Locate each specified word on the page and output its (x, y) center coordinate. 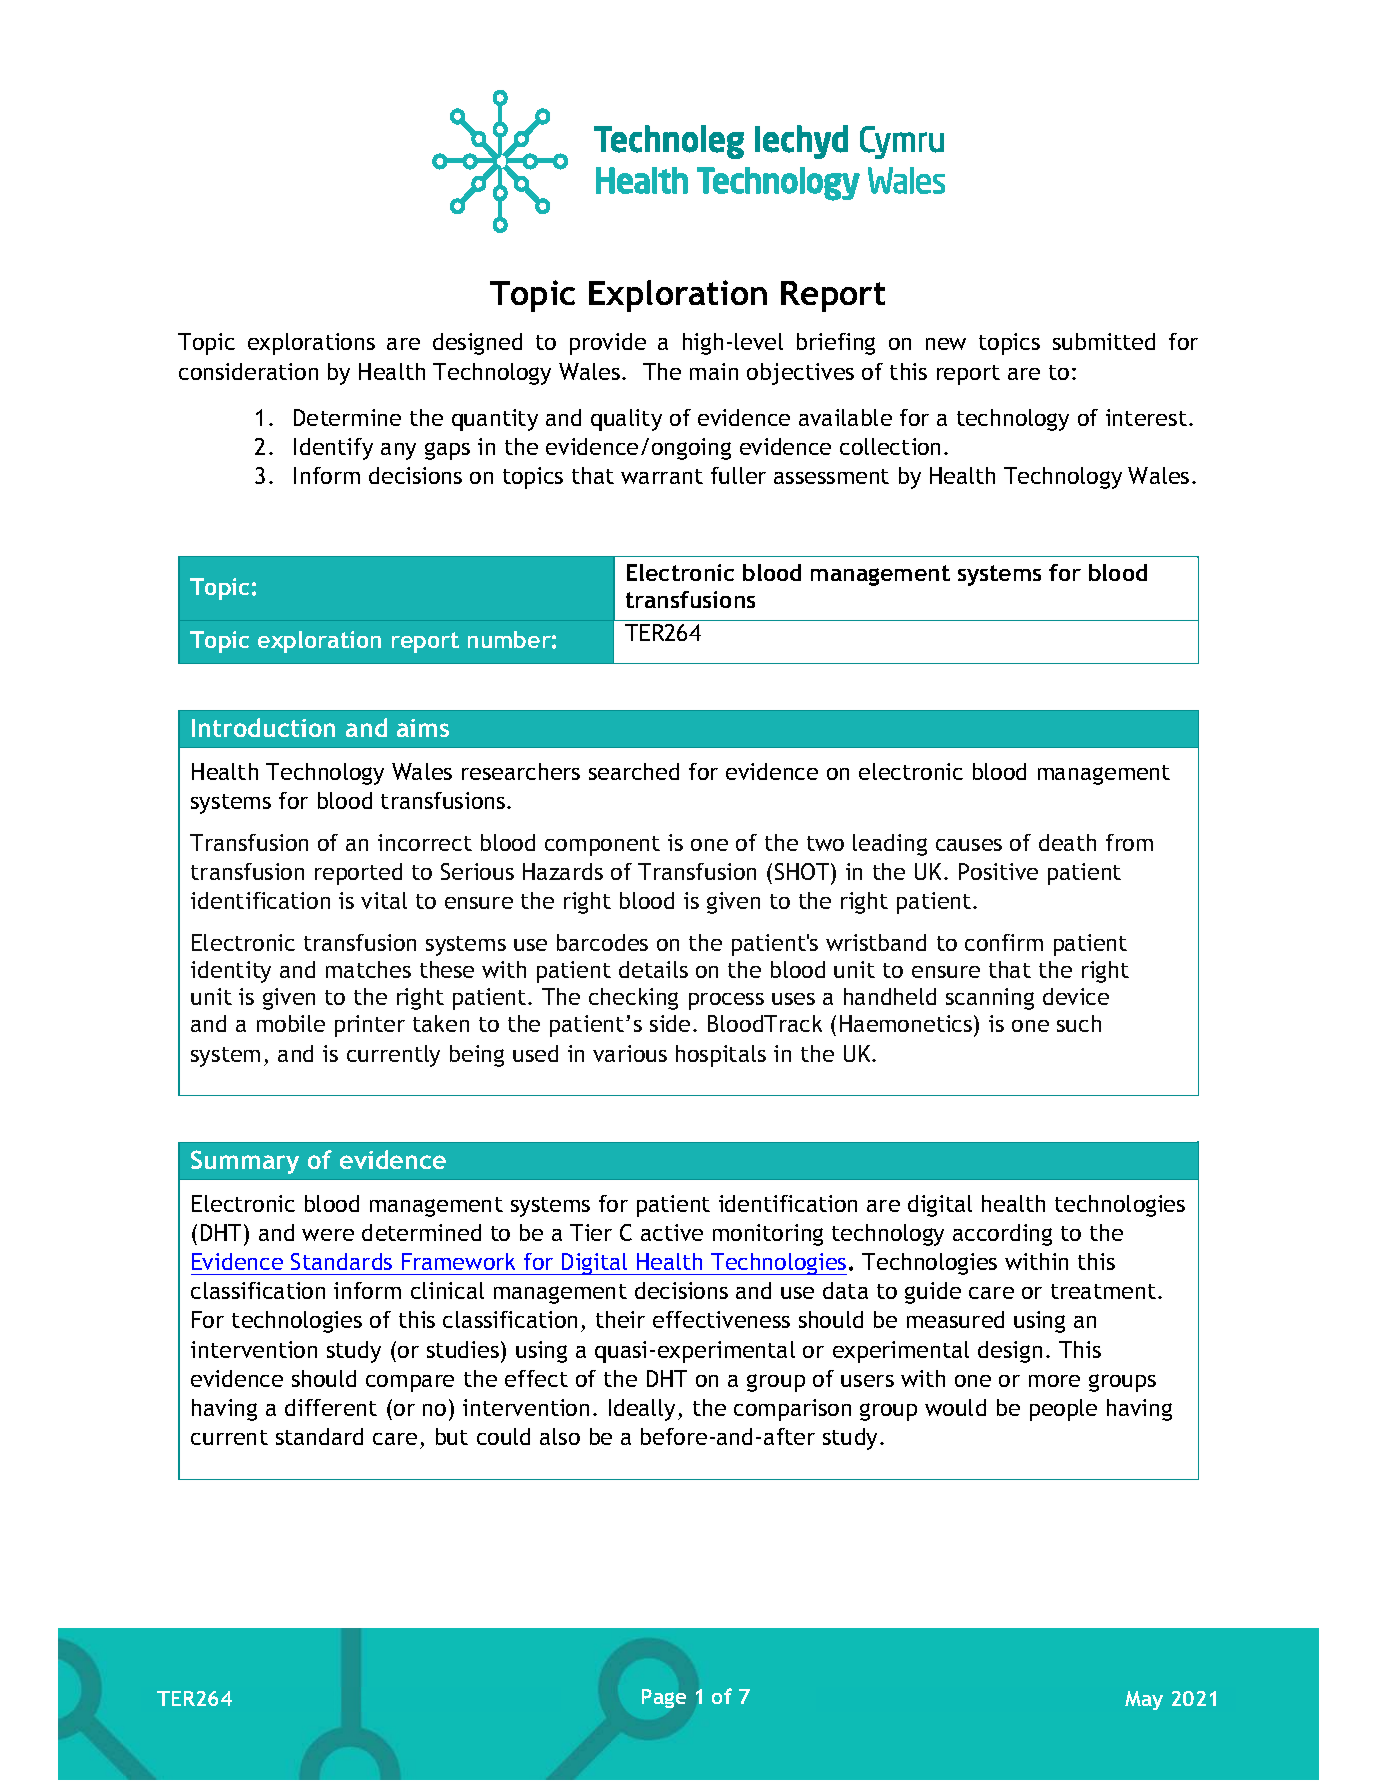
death (1067, 842)
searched (634, 771)
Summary (245, 1162)
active (672, 1232)
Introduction (263, 727)
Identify (333, 449)
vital (384, 900)
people (1063, 1410)
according (1002, 1235)
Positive (998, 871)
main (714, 371)
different (331, 1407)
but (452, 1436)
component (602, 846)
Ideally (644, 1410)
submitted (1104, 341)
